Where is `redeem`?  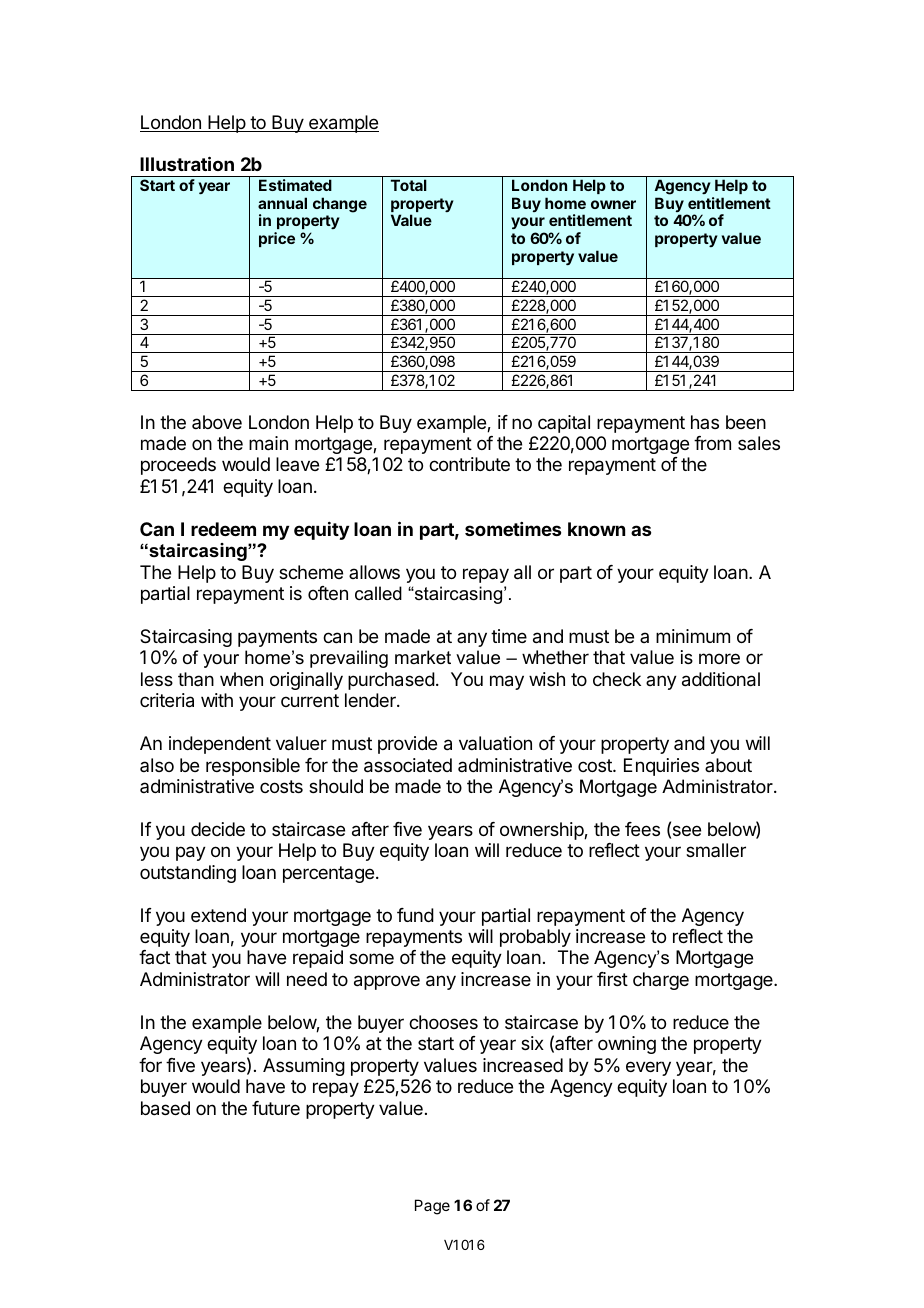 redeem is located at coordinates (223, 529).
